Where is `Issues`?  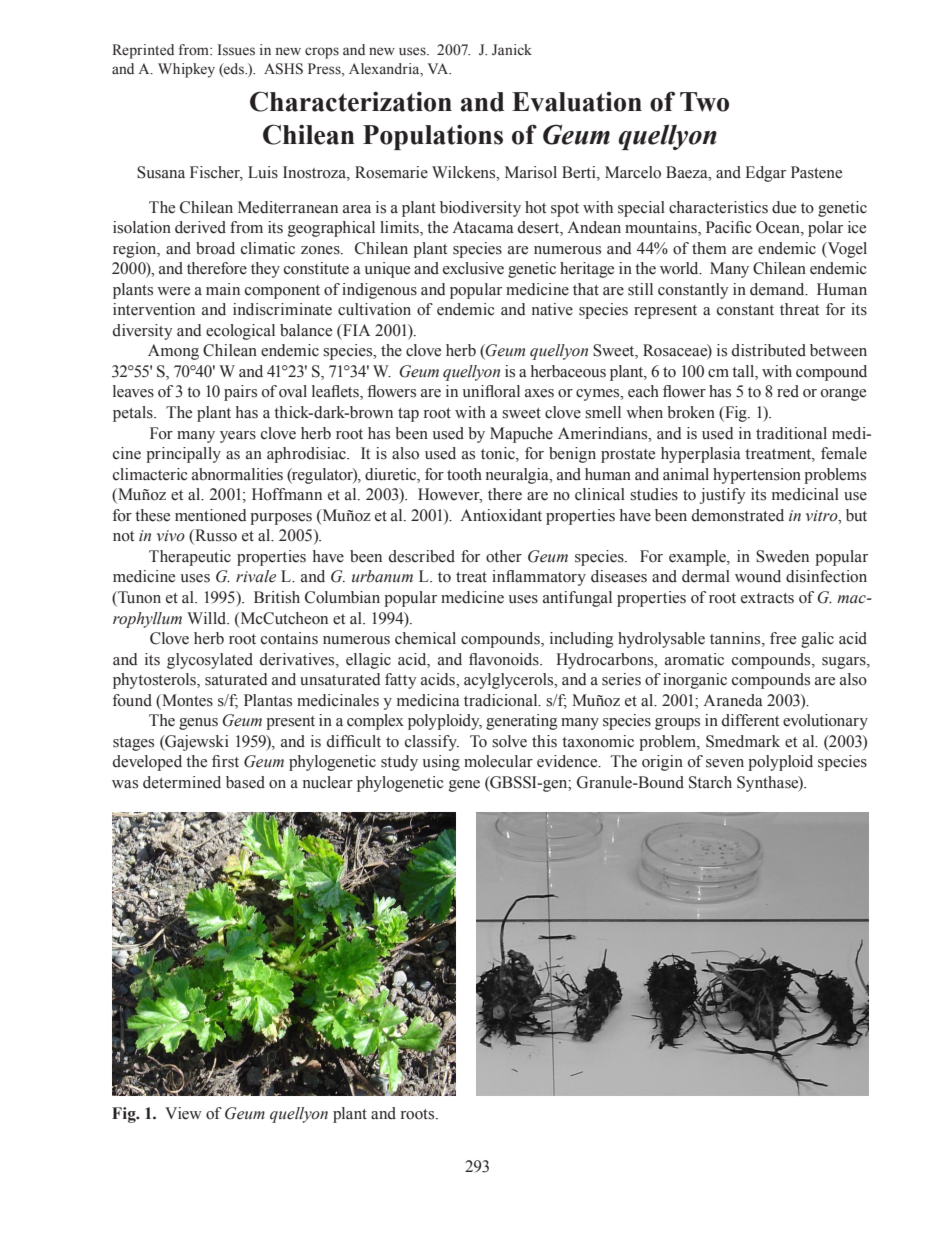 Issues is located at coordinates (236, 50).
